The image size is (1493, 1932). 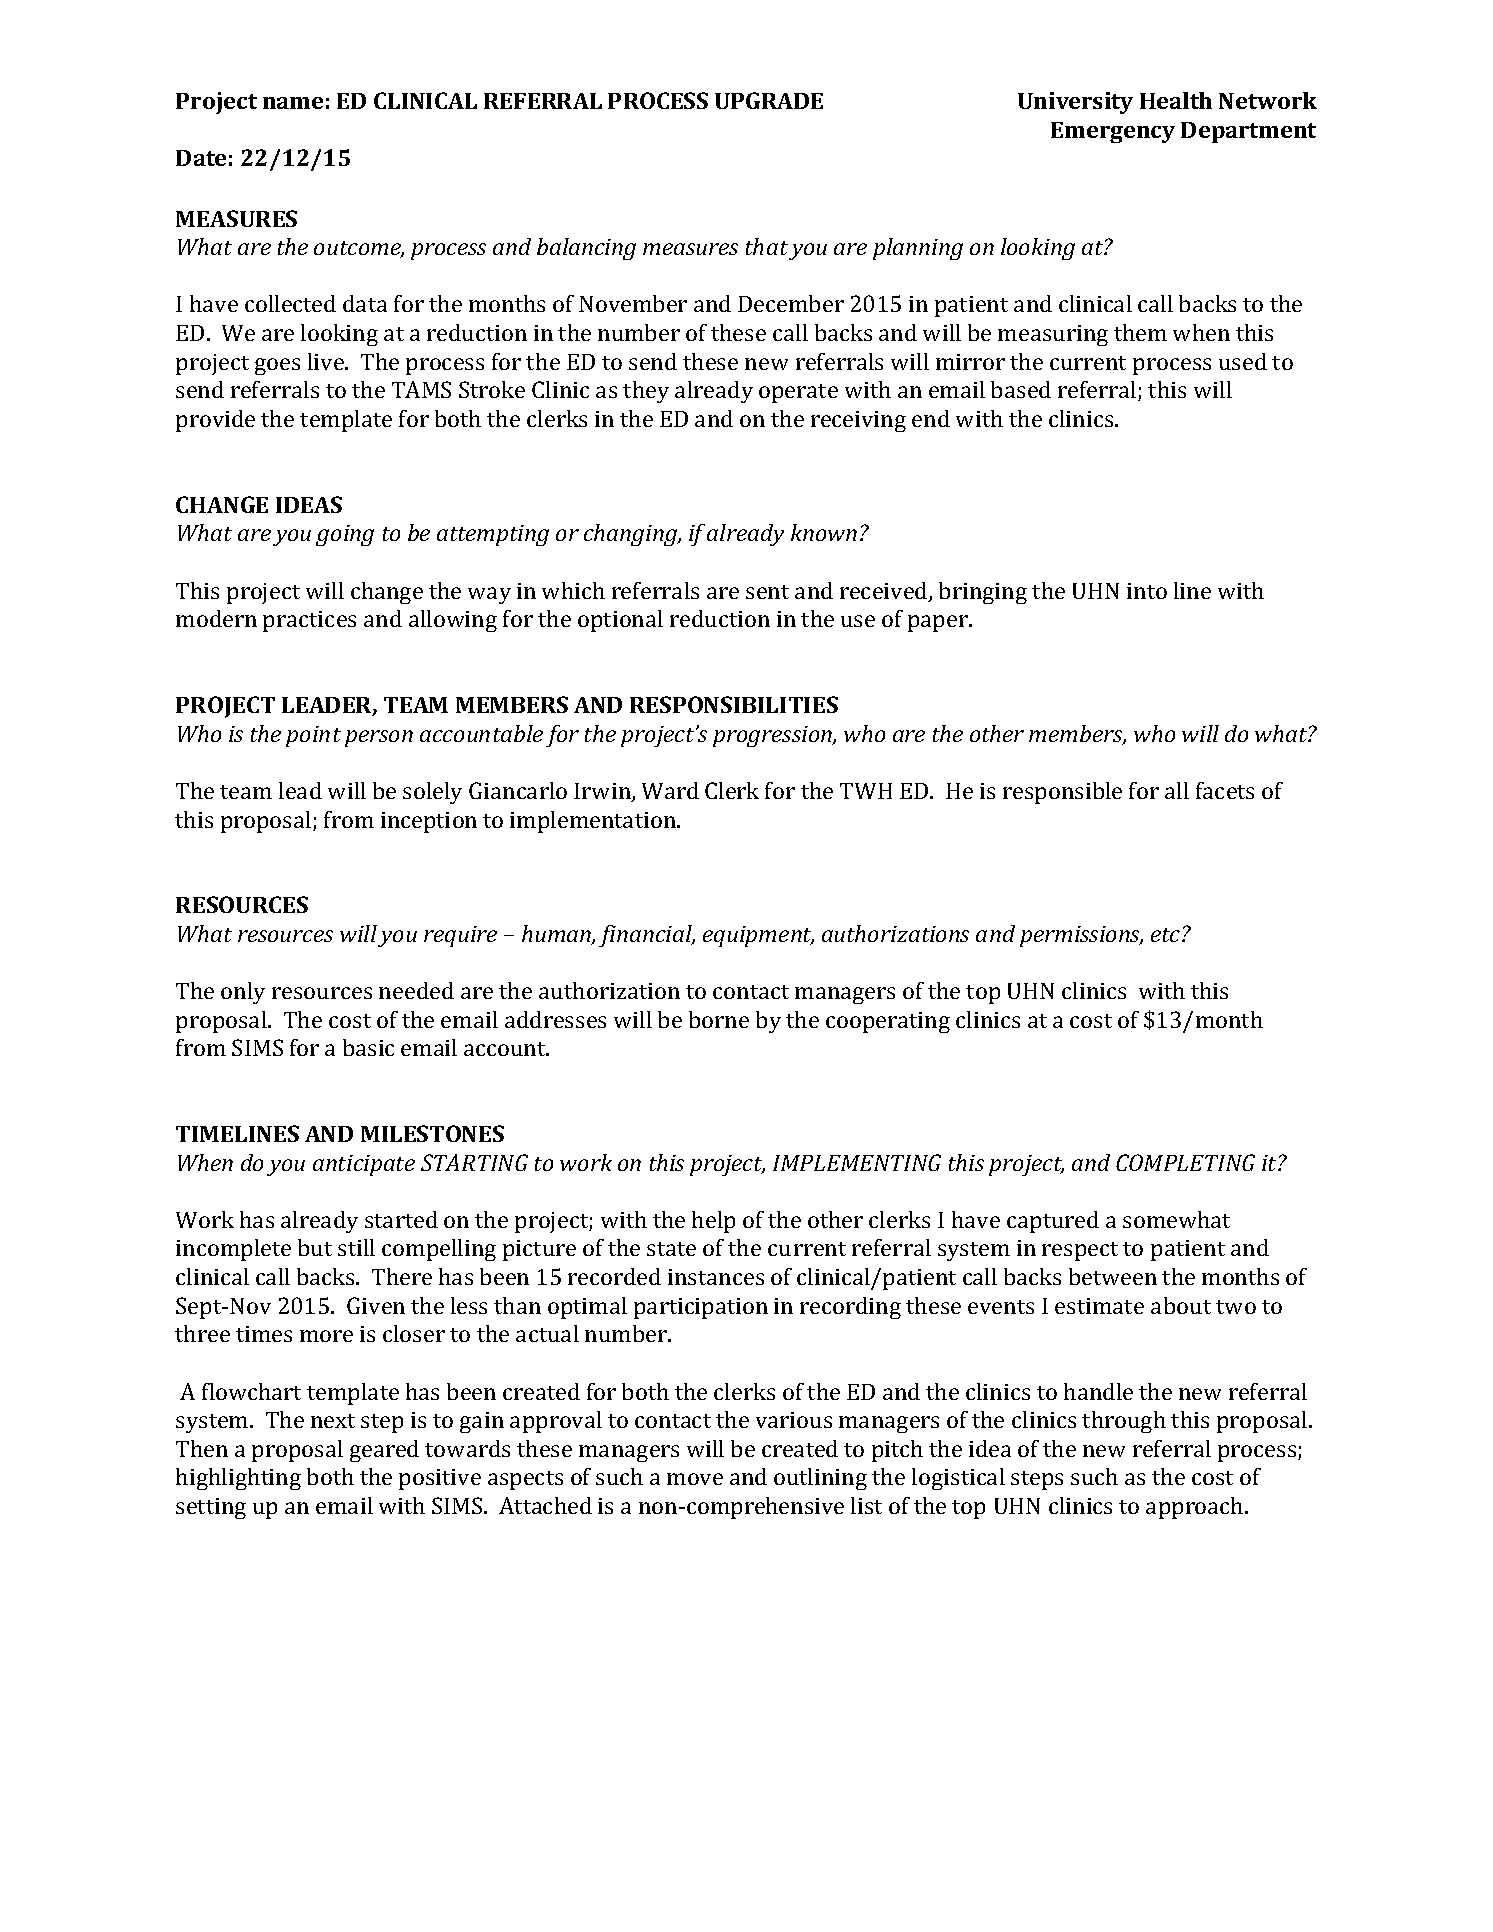 What do you see at coordinates (1081, 936) in the screenshot?
I see `permissions` at bounding box center [1081, 936].
